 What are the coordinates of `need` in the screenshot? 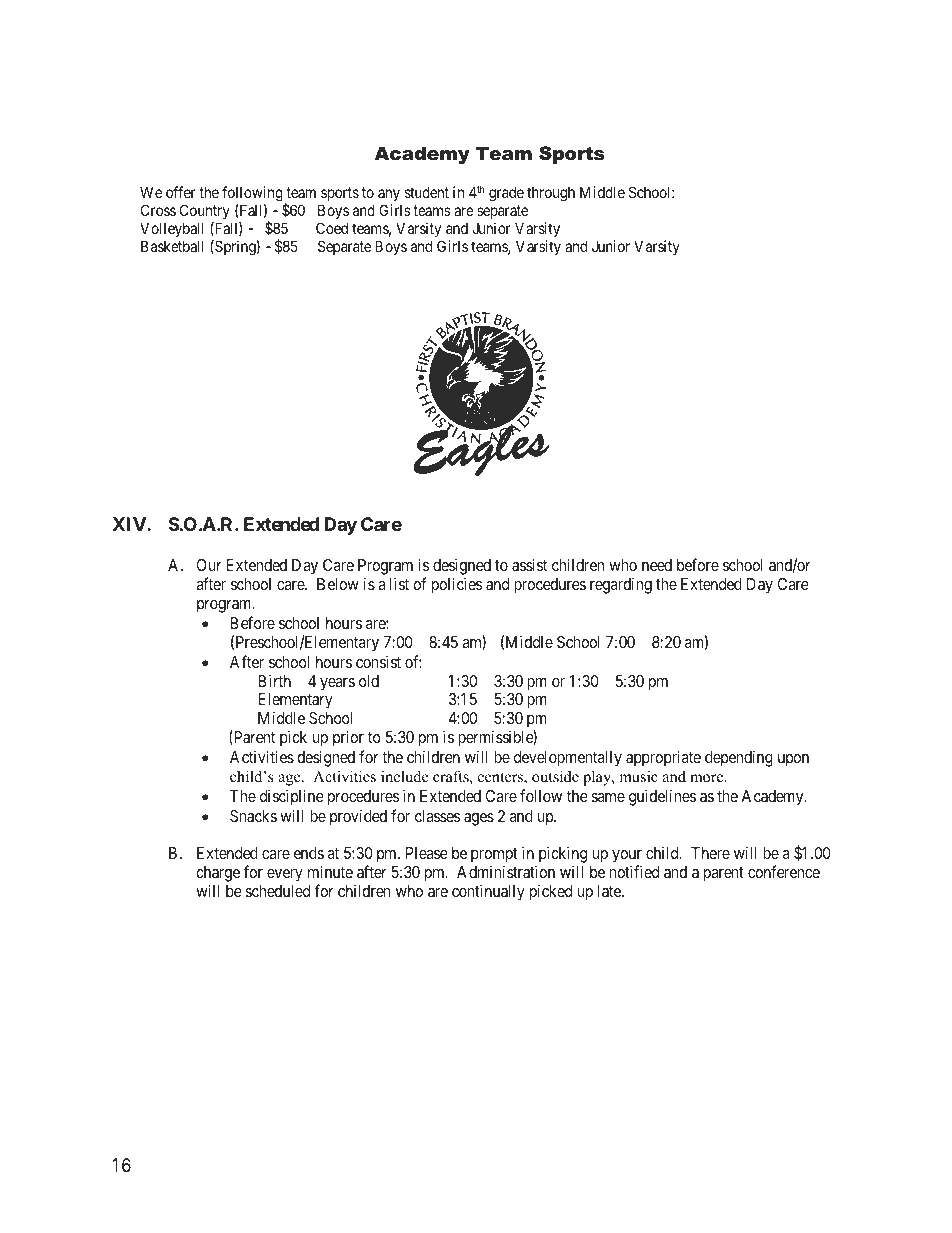 It's located at (657, 565).
